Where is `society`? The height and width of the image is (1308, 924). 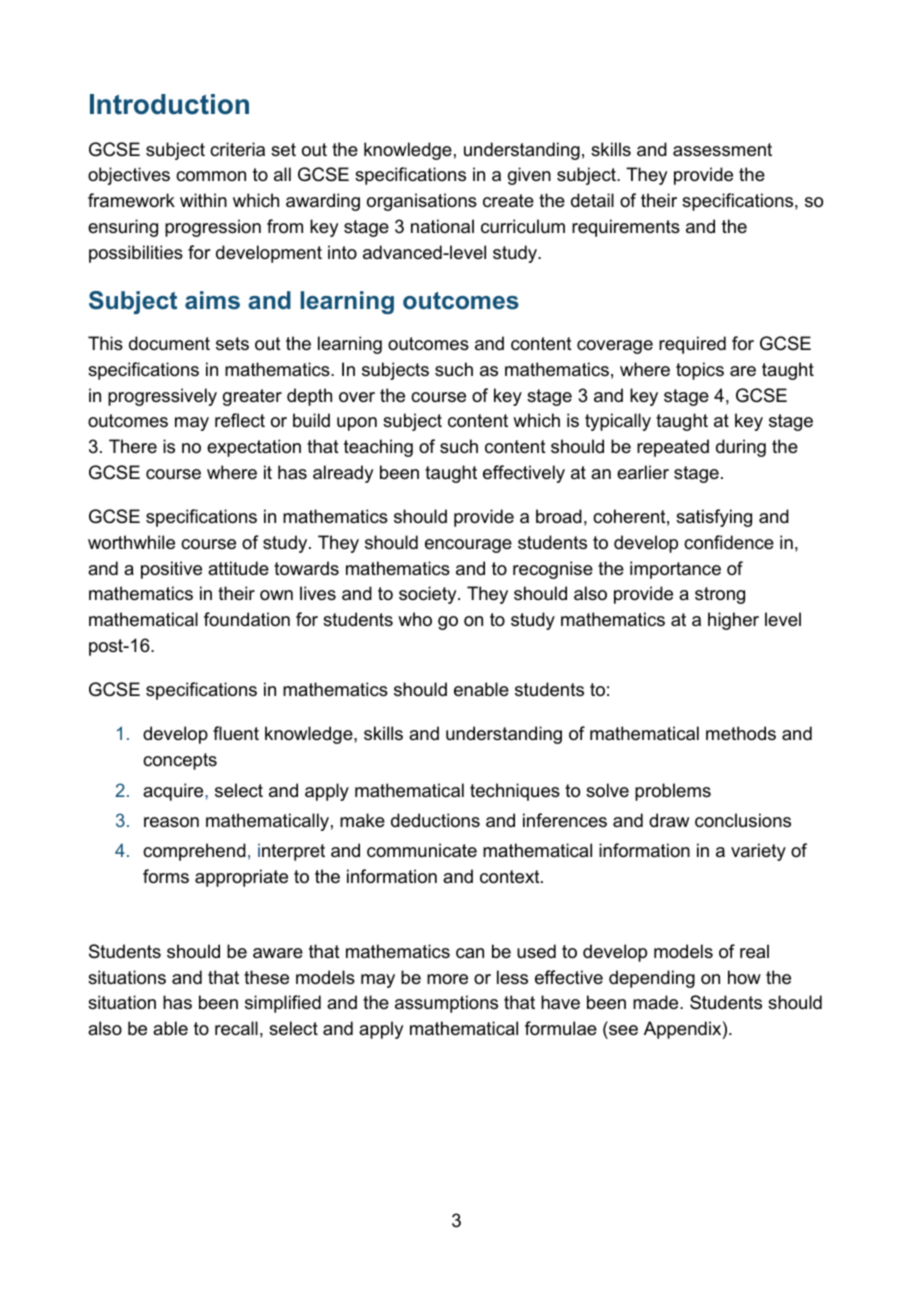
society is located at coordinates (429, 595).
